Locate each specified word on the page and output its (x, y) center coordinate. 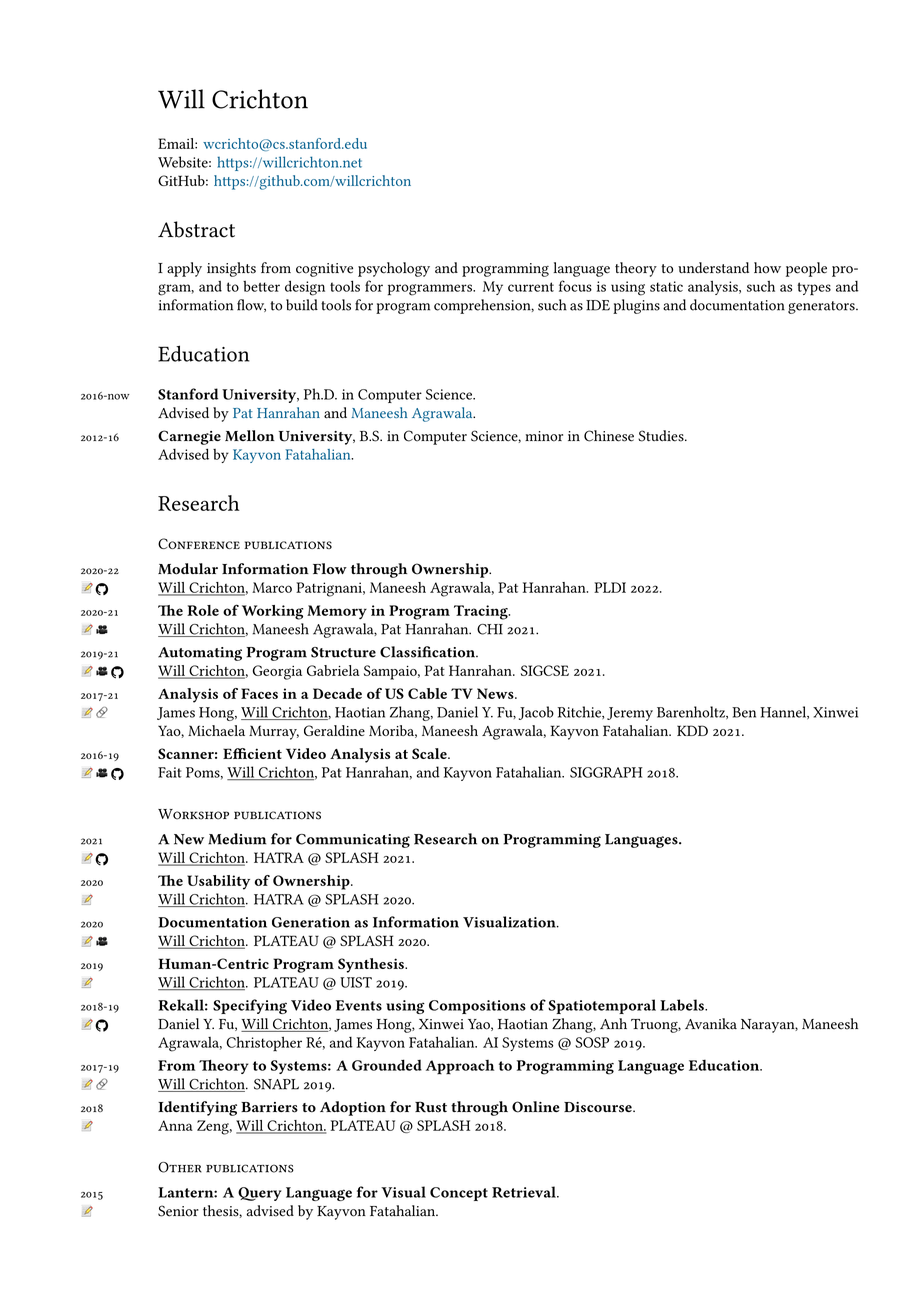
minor (544, 436)
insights (231, 269)
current (531, 287)
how (767, 268)
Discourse (599, 1107)
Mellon (250, 436)
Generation (311, 922)
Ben (744, 712)
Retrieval (525, 1192)
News (496, 693)
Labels (683, 1005)
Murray (274, 732)
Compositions (477, 1007)
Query (260, 1194)
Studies (662, 436)
